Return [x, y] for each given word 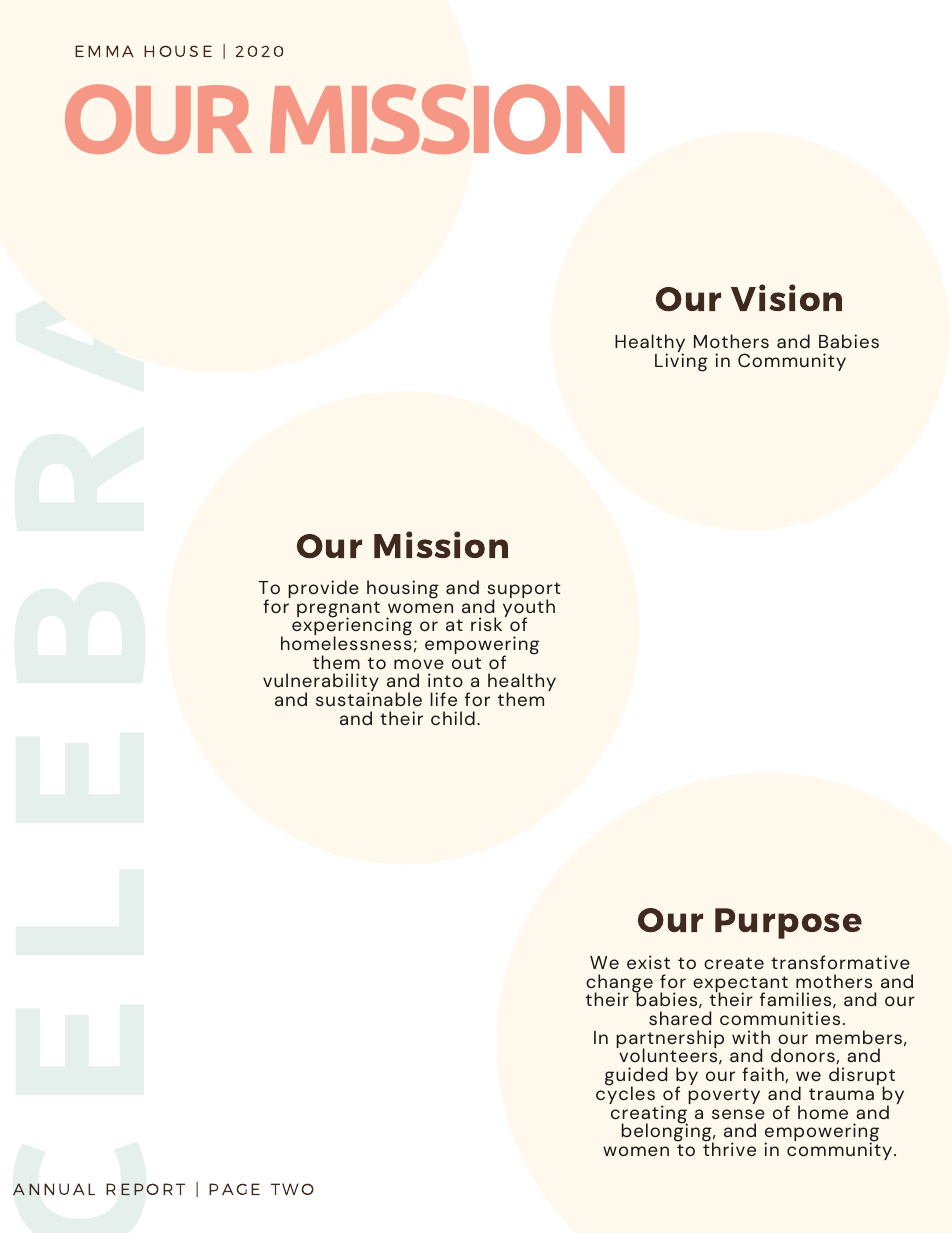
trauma [841, 1094]
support [524, 591]
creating [649, 1114]
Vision [786, 297]
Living [681, 361]
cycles [625, 1094]
